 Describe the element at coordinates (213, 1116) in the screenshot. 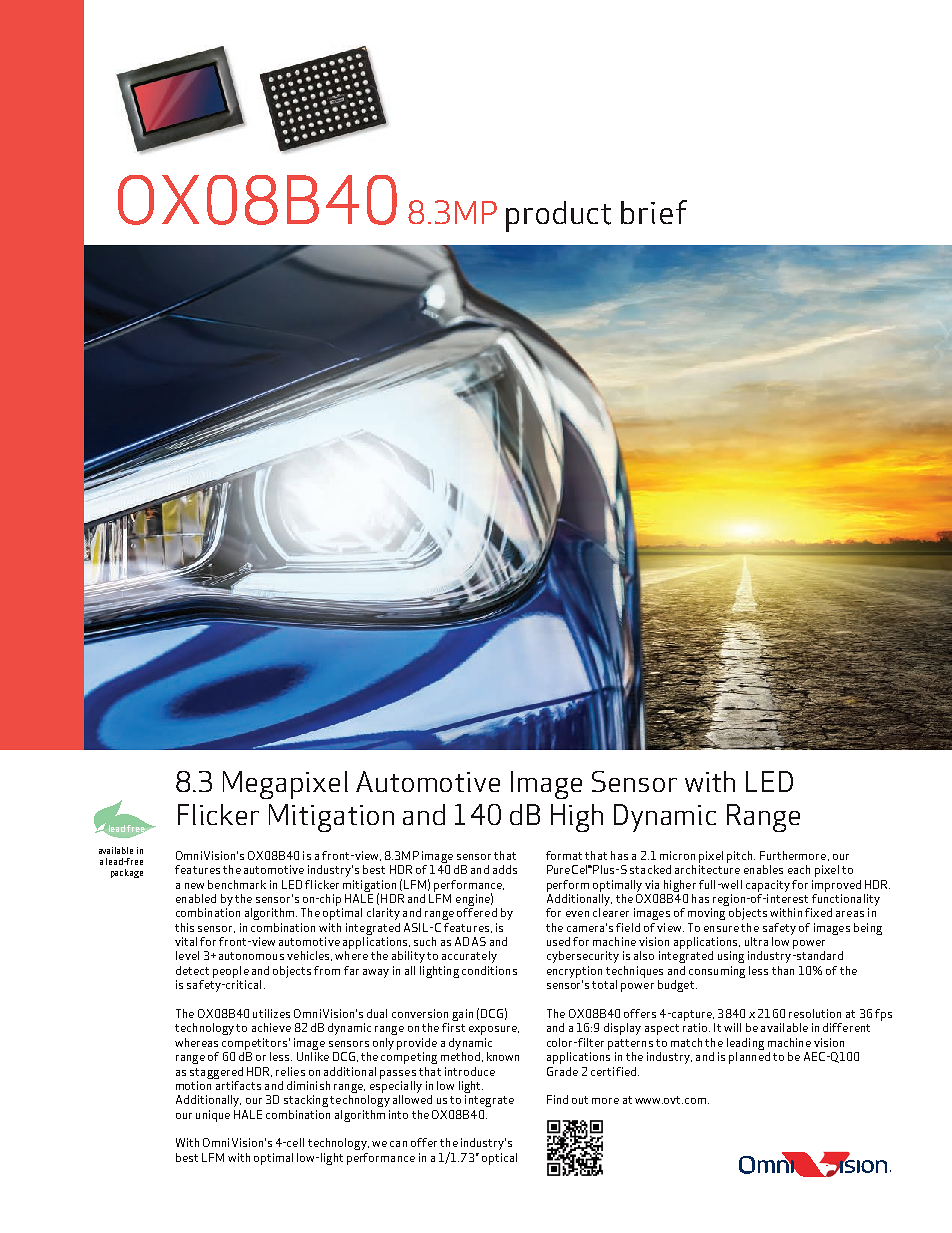

I see `unique` at that location.
